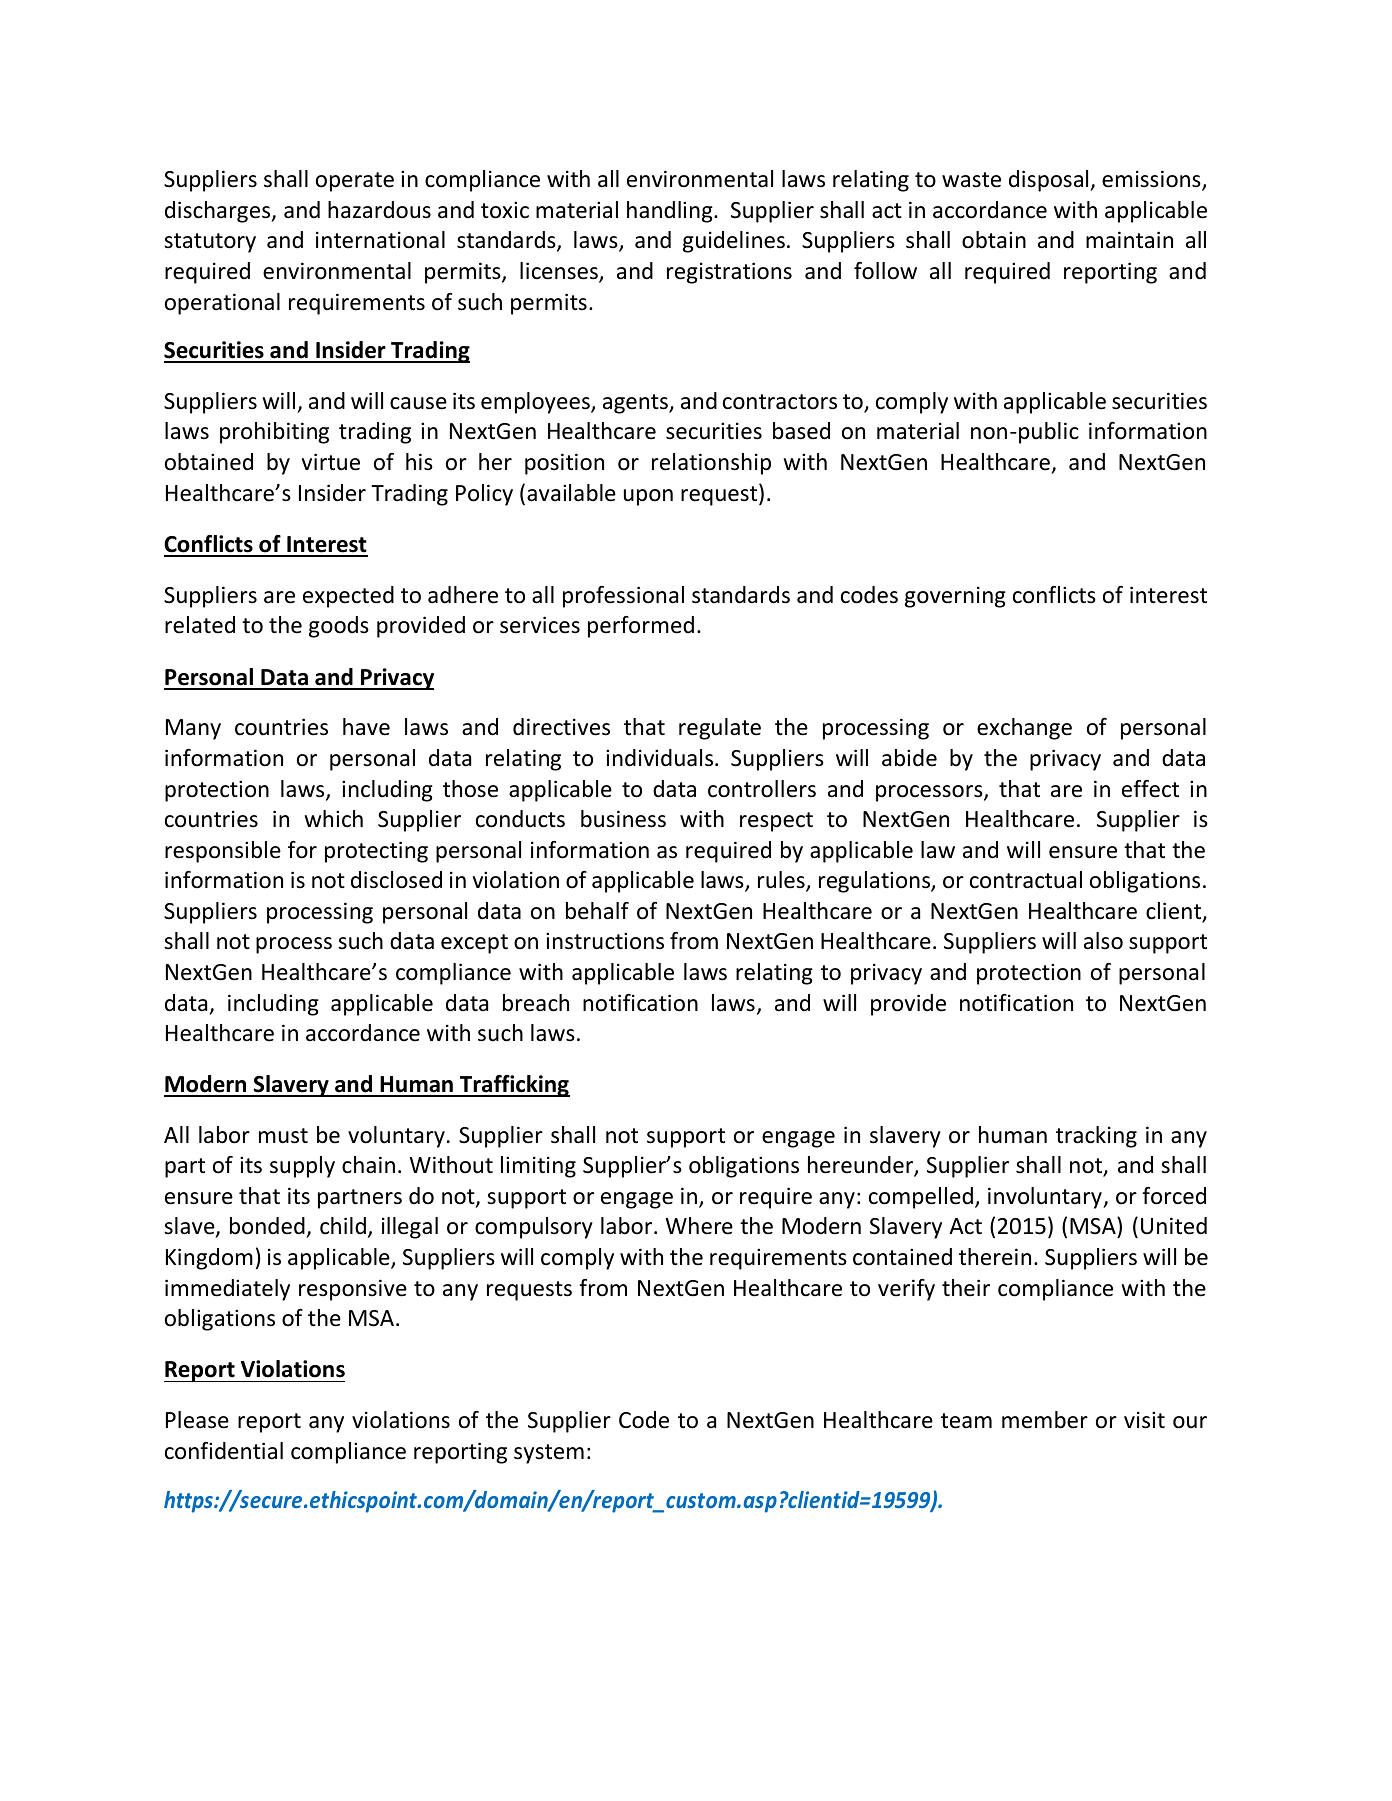  What do you see at coordinates (671, 212) in the screenshot?
I see `handling` at bounding box center [671, 212].
